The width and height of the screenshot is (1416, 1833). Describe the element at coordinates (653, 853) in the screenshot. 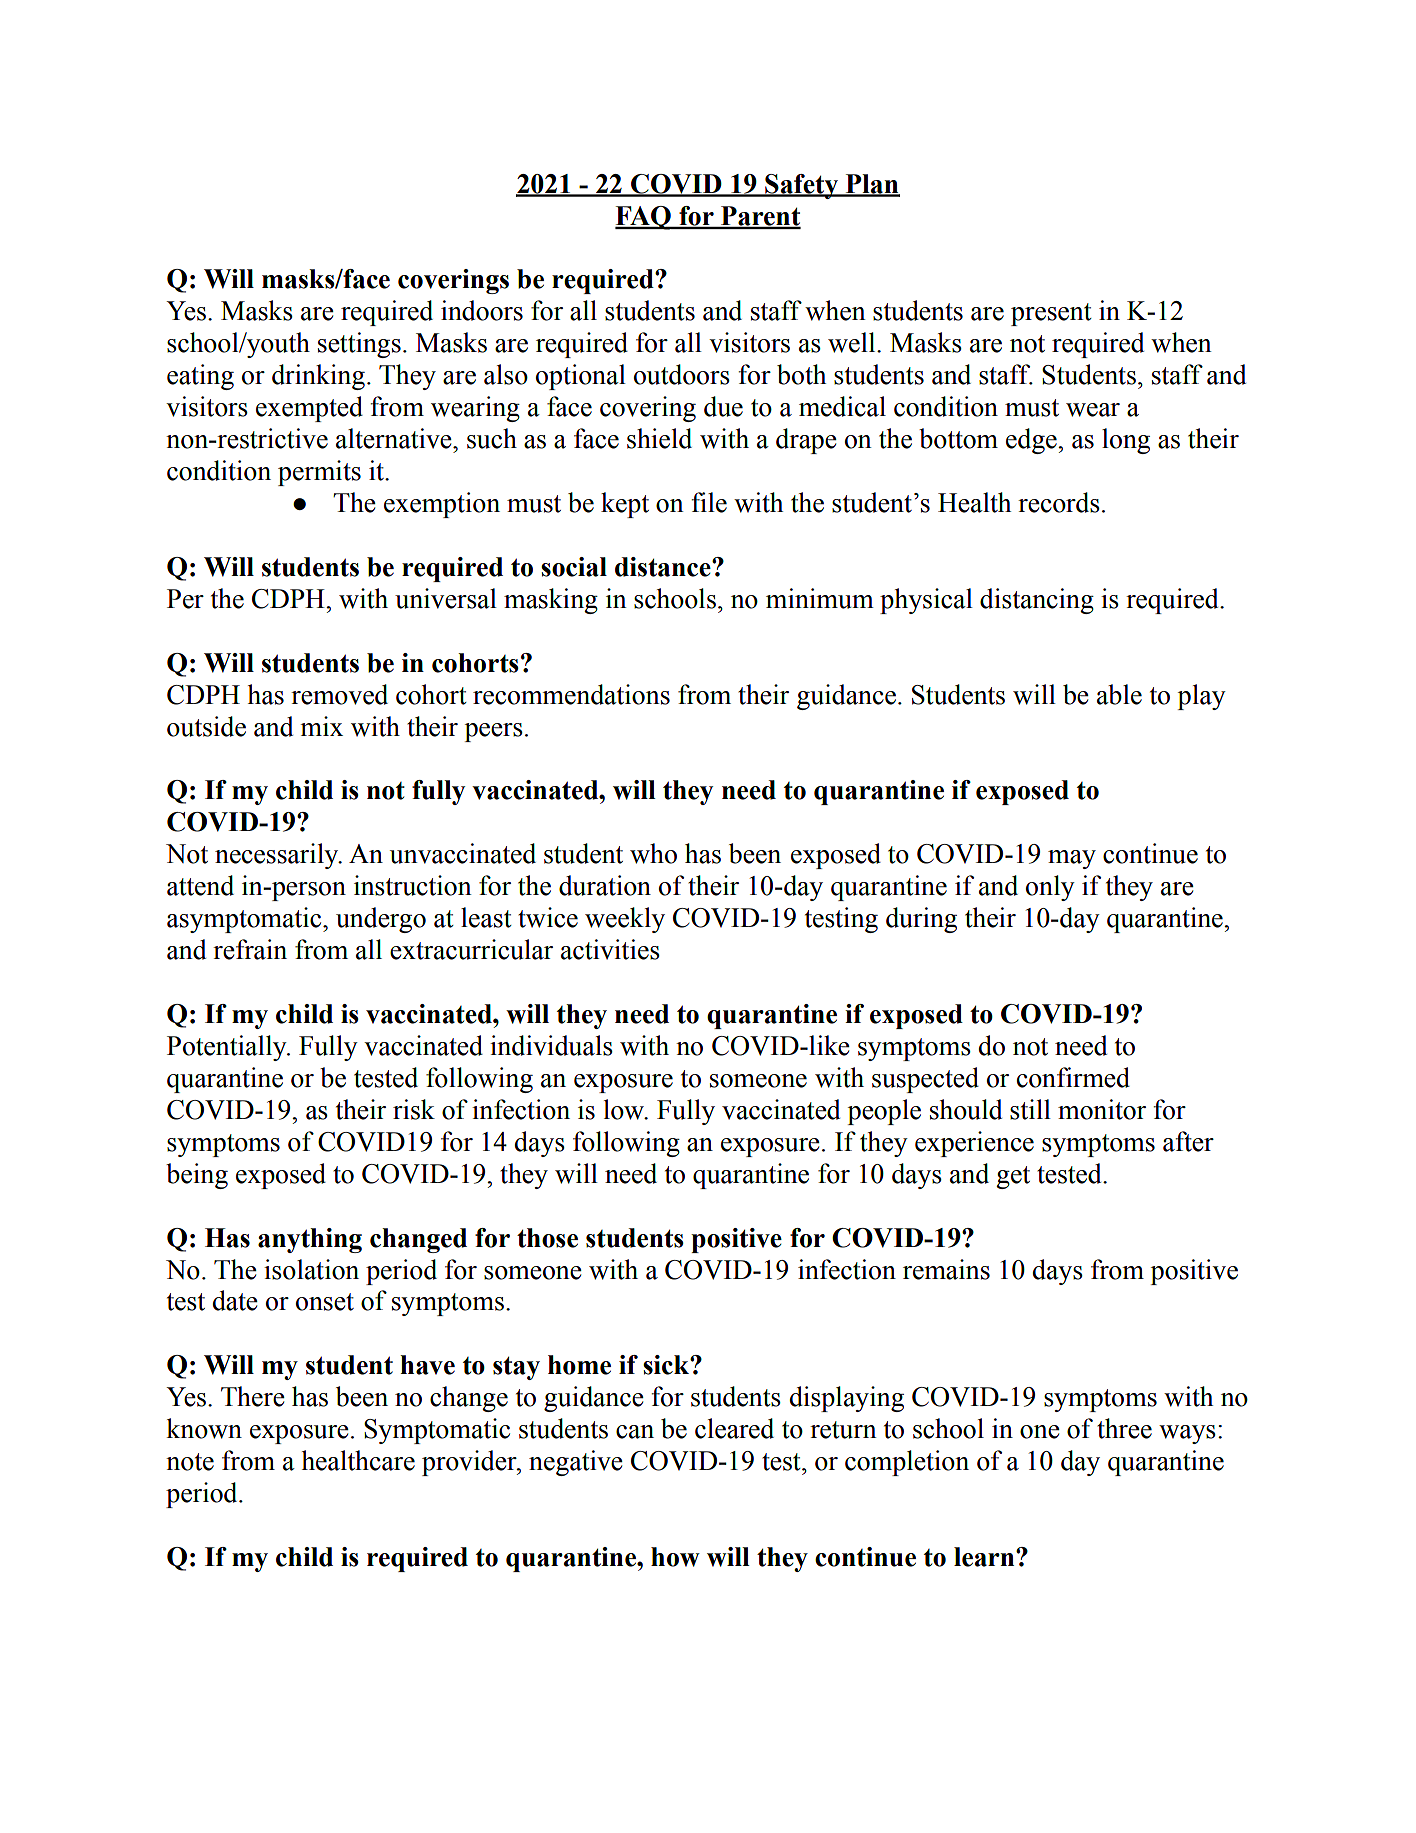

I see `who` at that location.
